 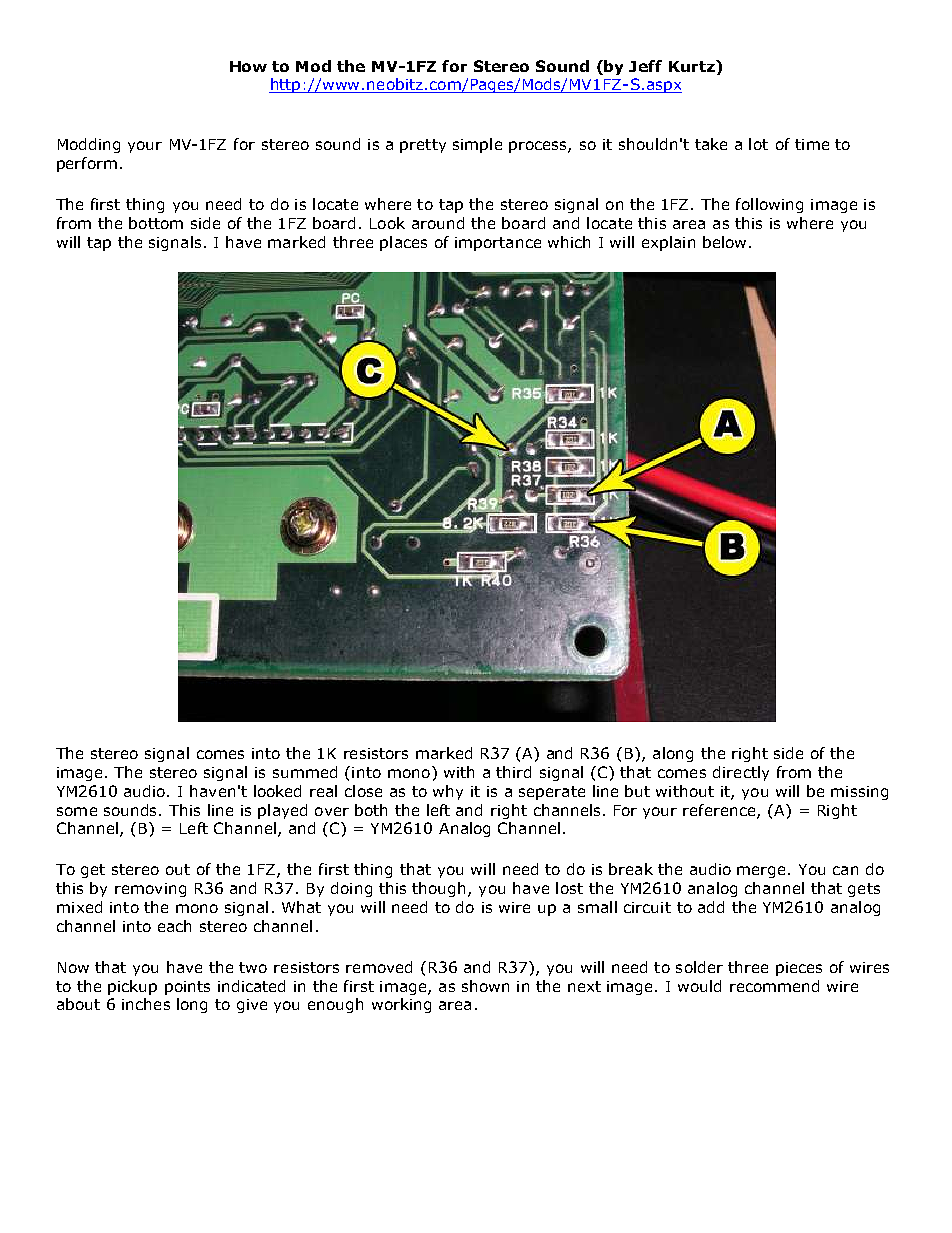 What do you see at coordinates (724, 242) in the page?
I see `below` at bounding box center [724, 242].
